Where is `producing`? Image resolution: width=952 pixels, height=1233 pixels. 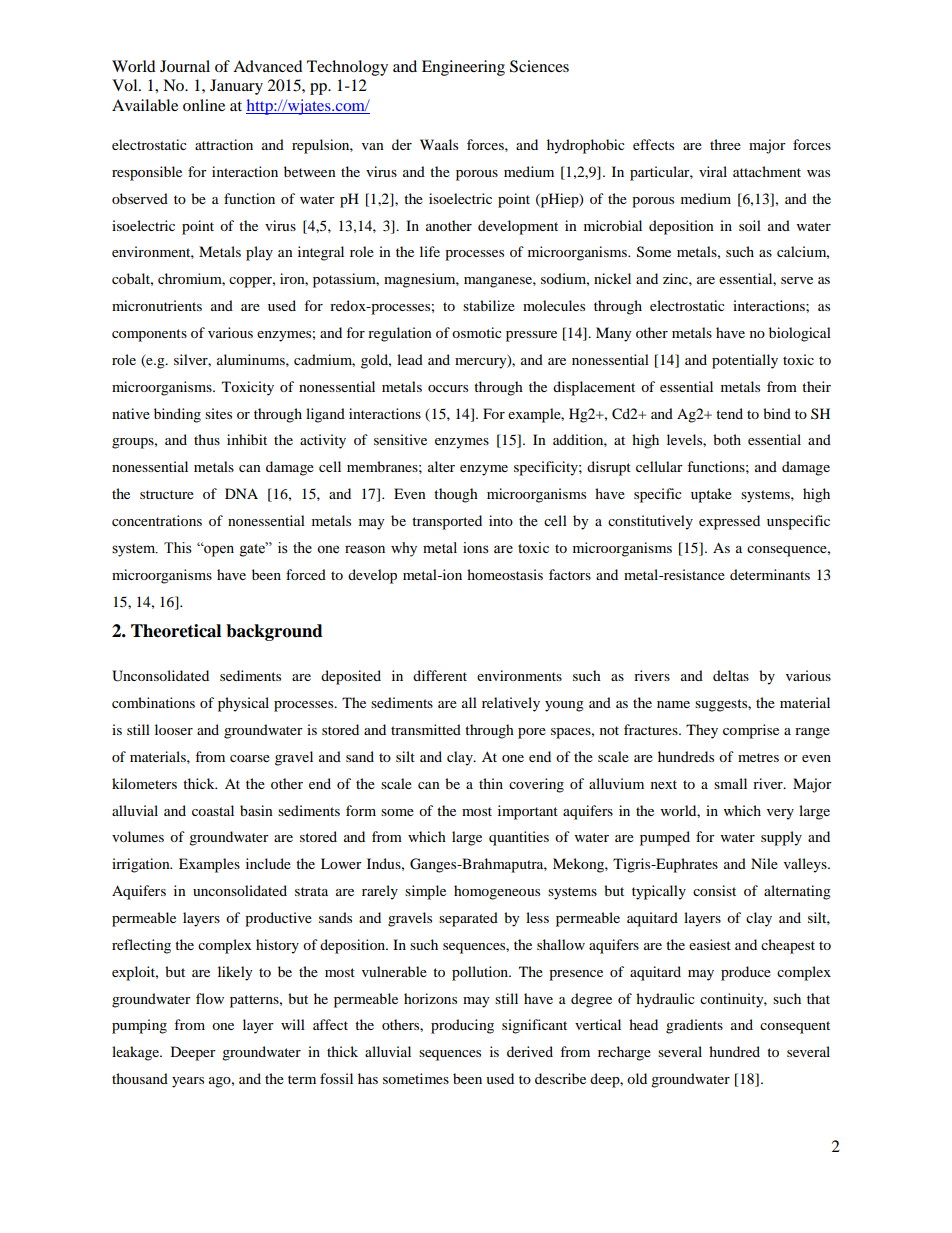
producing is located at coordinates (462, 1026).
